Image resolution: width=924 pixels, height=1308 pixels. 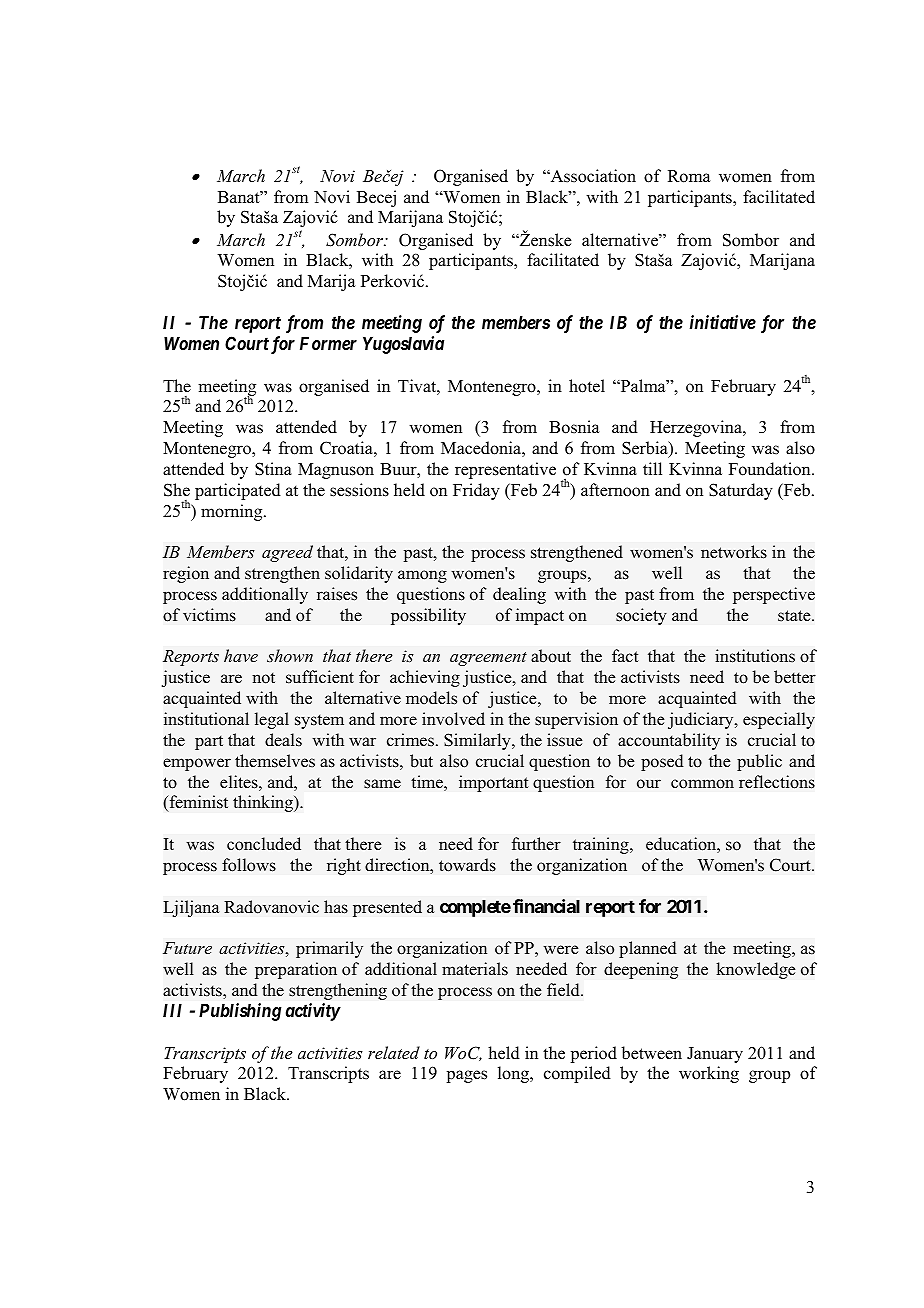 I want to click on Stina, so click(x=273, y=469).
